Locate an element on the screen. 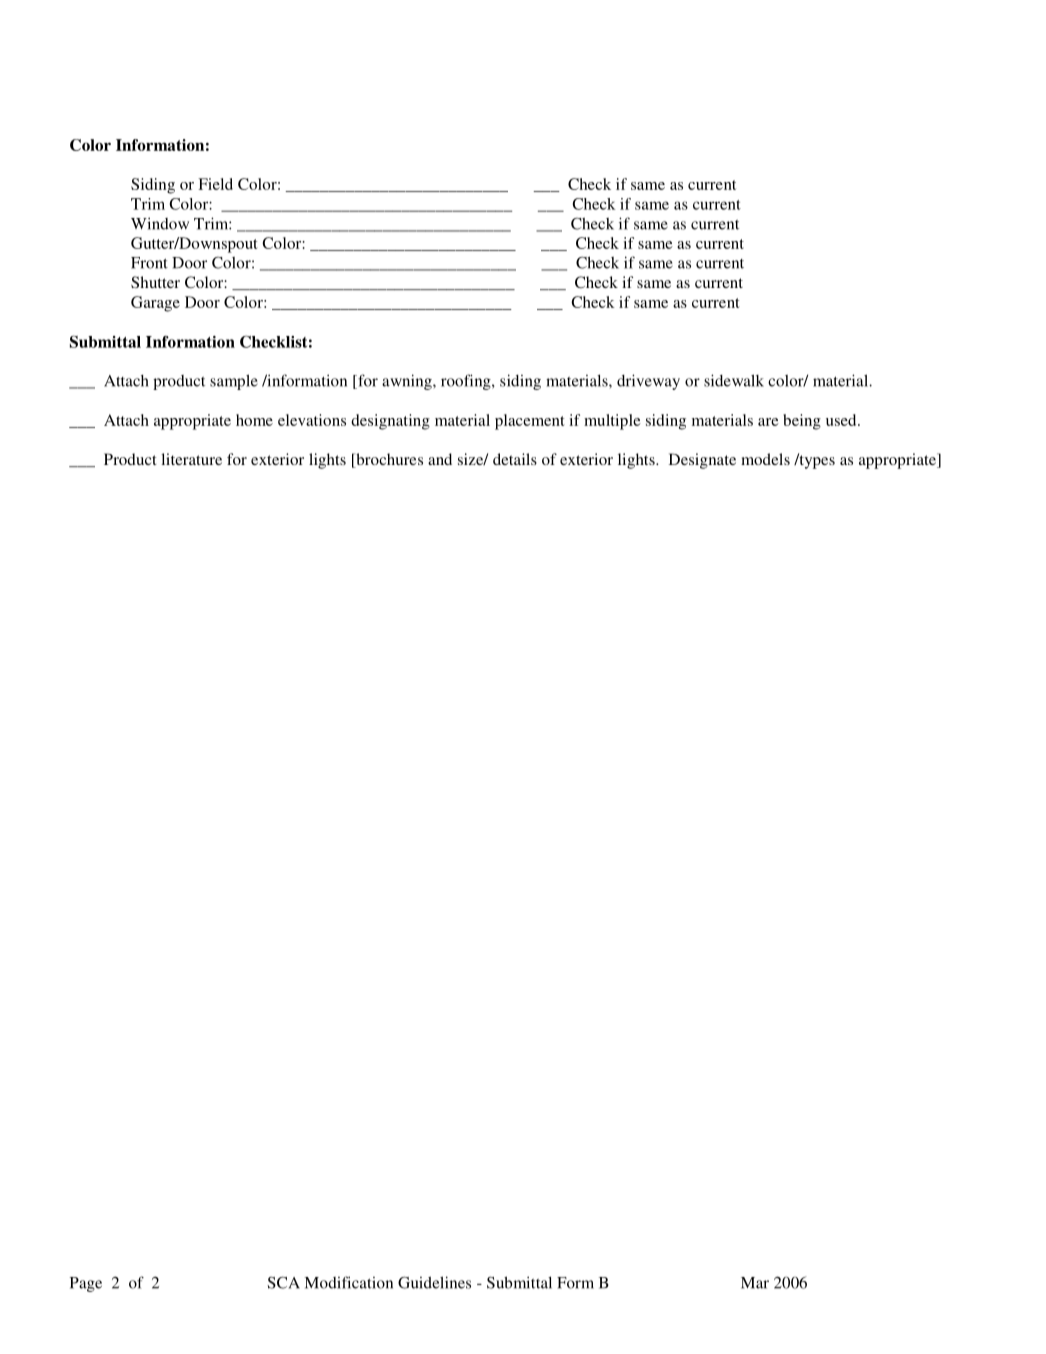  literature is located at coordinates (191, 459).
